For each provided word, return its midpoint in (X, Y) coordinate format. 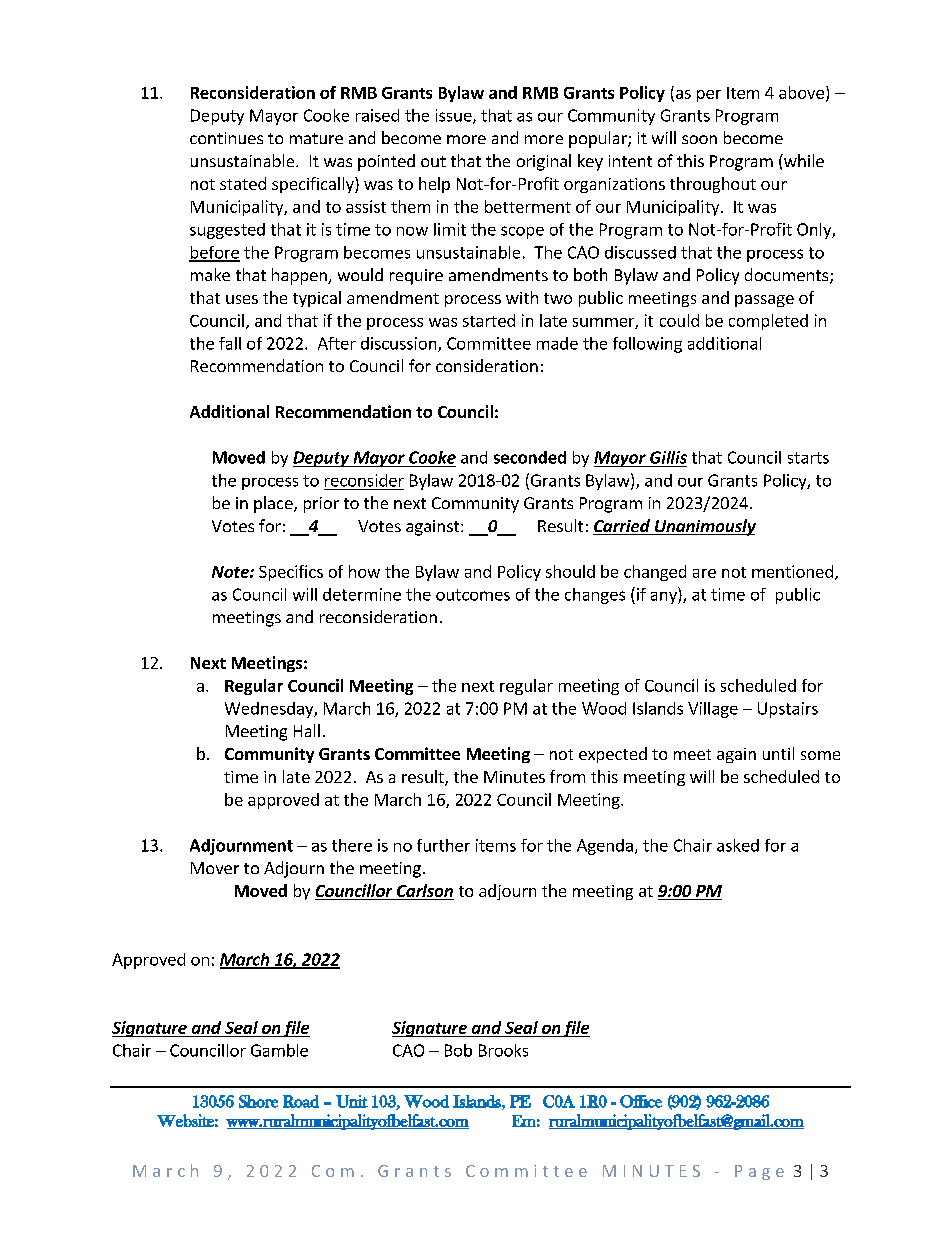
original (544, 162)
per (709, 96)
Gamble (279, 1050)
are (704, 573)
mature (316, 138)
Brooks (503, 1050)
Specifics (291, 573)
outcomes (473, 595)
